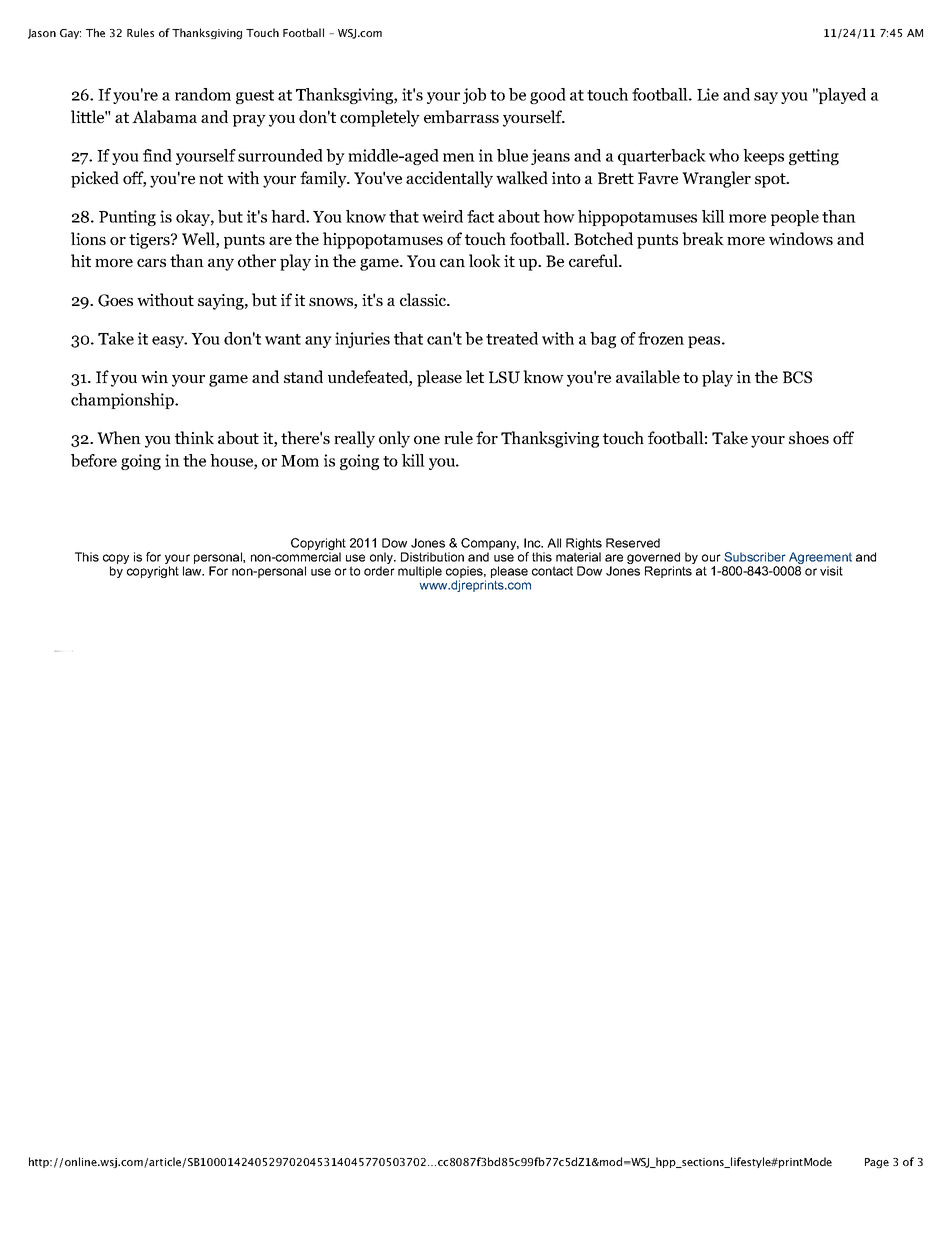 The image size is (952, 1233). I want to click on order, so click(379, 571).
